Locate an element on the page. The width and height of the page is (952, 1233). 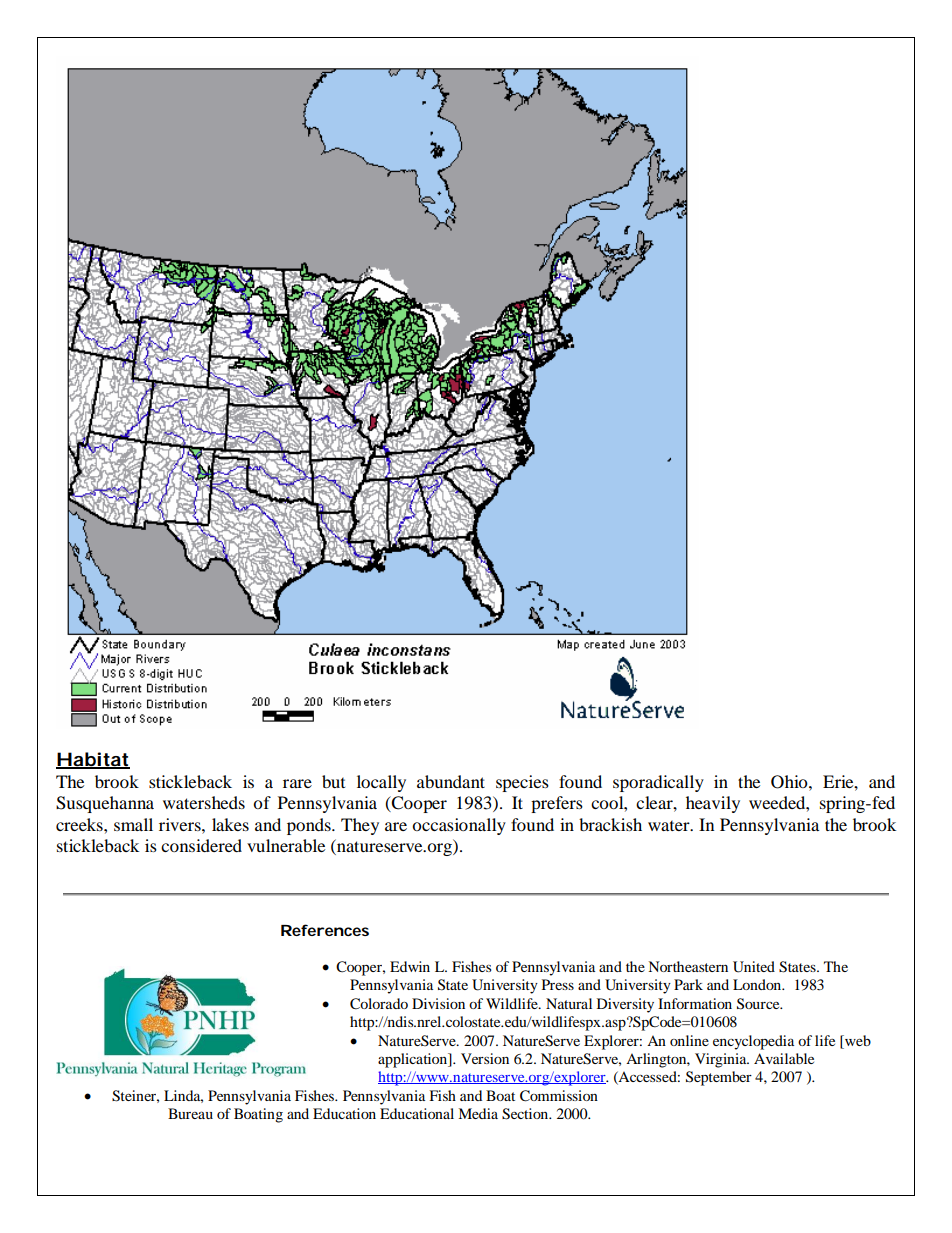
References is located at coordinates (325, 930).
